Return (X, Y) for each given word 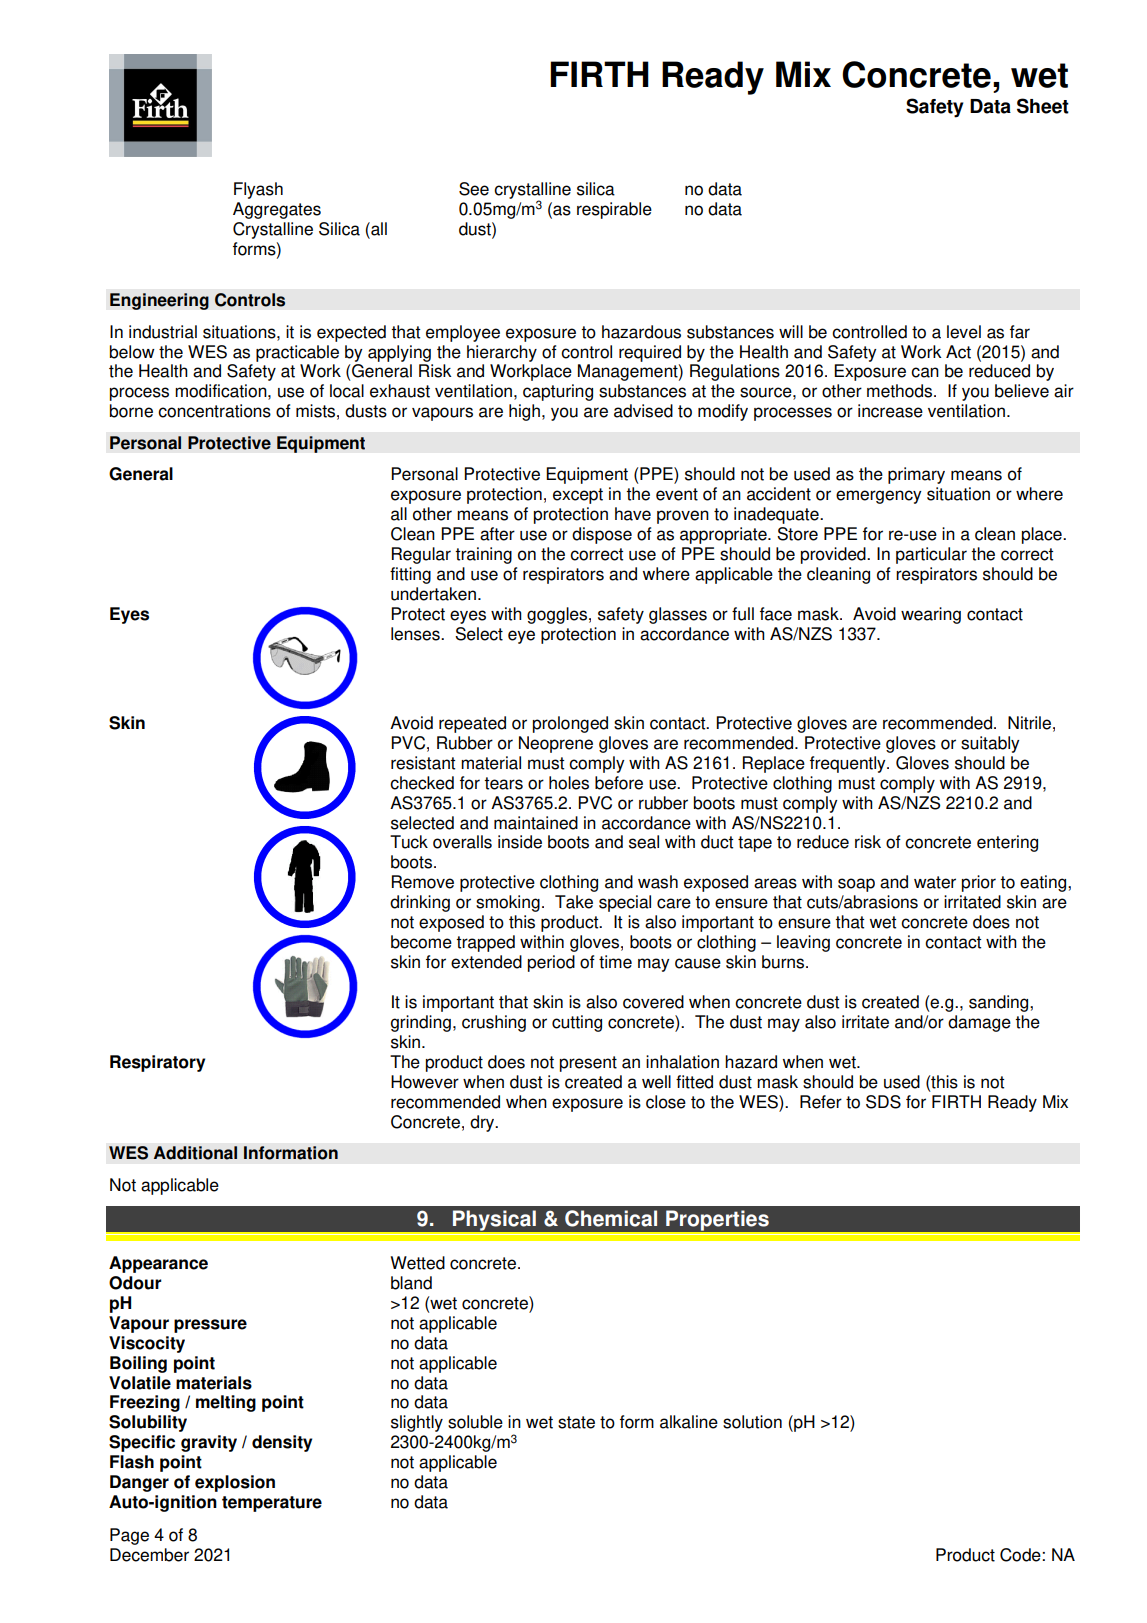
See (474, 189)
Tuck (409, 842)
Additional (195, 1153)
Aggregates (277, 210)
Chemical (611, 1218)
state (576, 1422)
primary (916, 475)
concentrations (214, 411)
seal (644, 842)
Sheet (1043, 106)
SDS (883, 1102)
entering (1007, 843)
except (578, 496)
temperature (272, 1504)
